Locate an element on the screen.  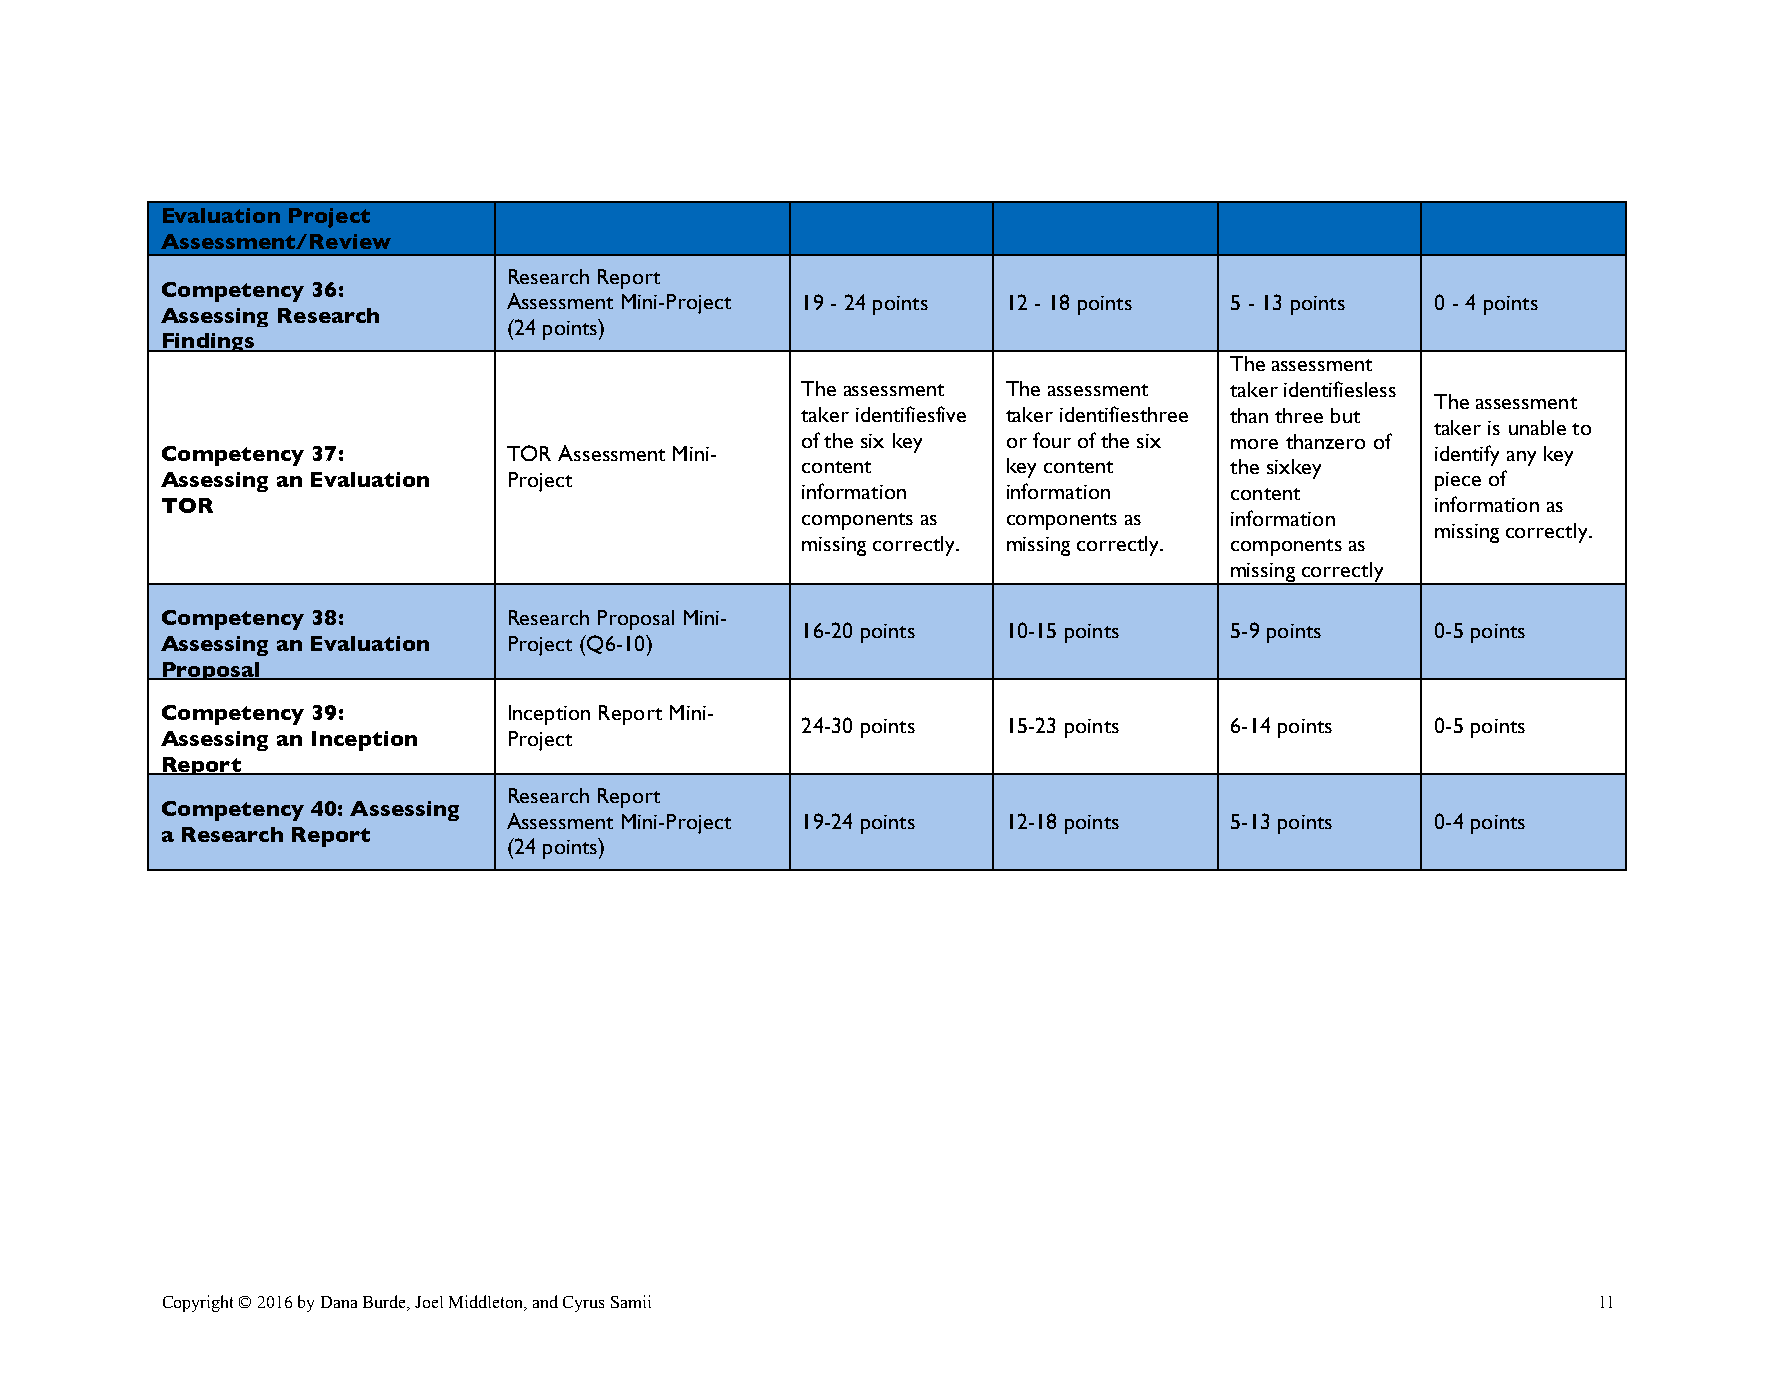
and is located at coordinates (545, 1301).
